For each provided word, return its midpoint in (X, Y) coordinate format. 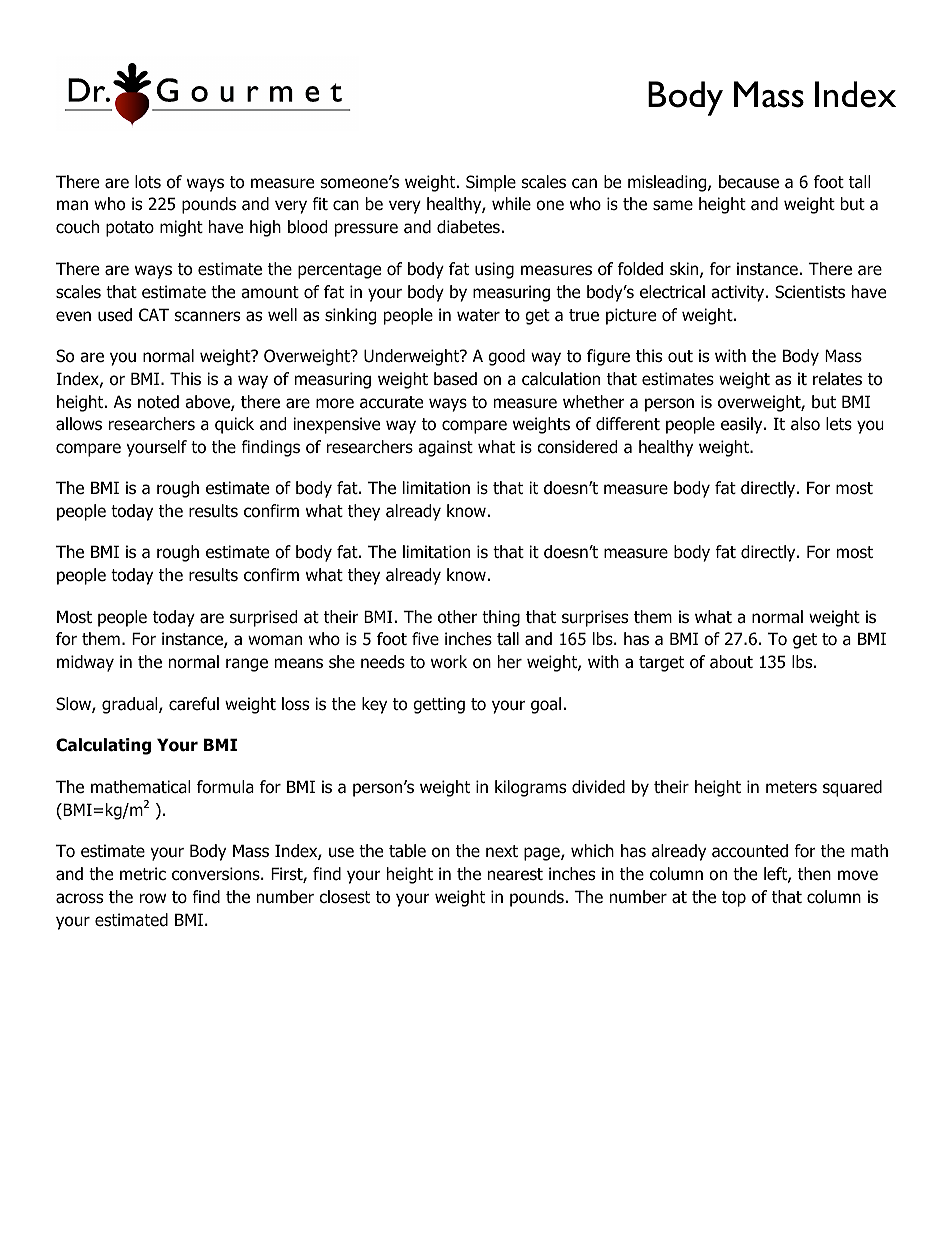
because (749, 182)
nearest (515, 874)
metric (143, 874)
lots (148, 182)
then (814, 874)
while (511, 204)
